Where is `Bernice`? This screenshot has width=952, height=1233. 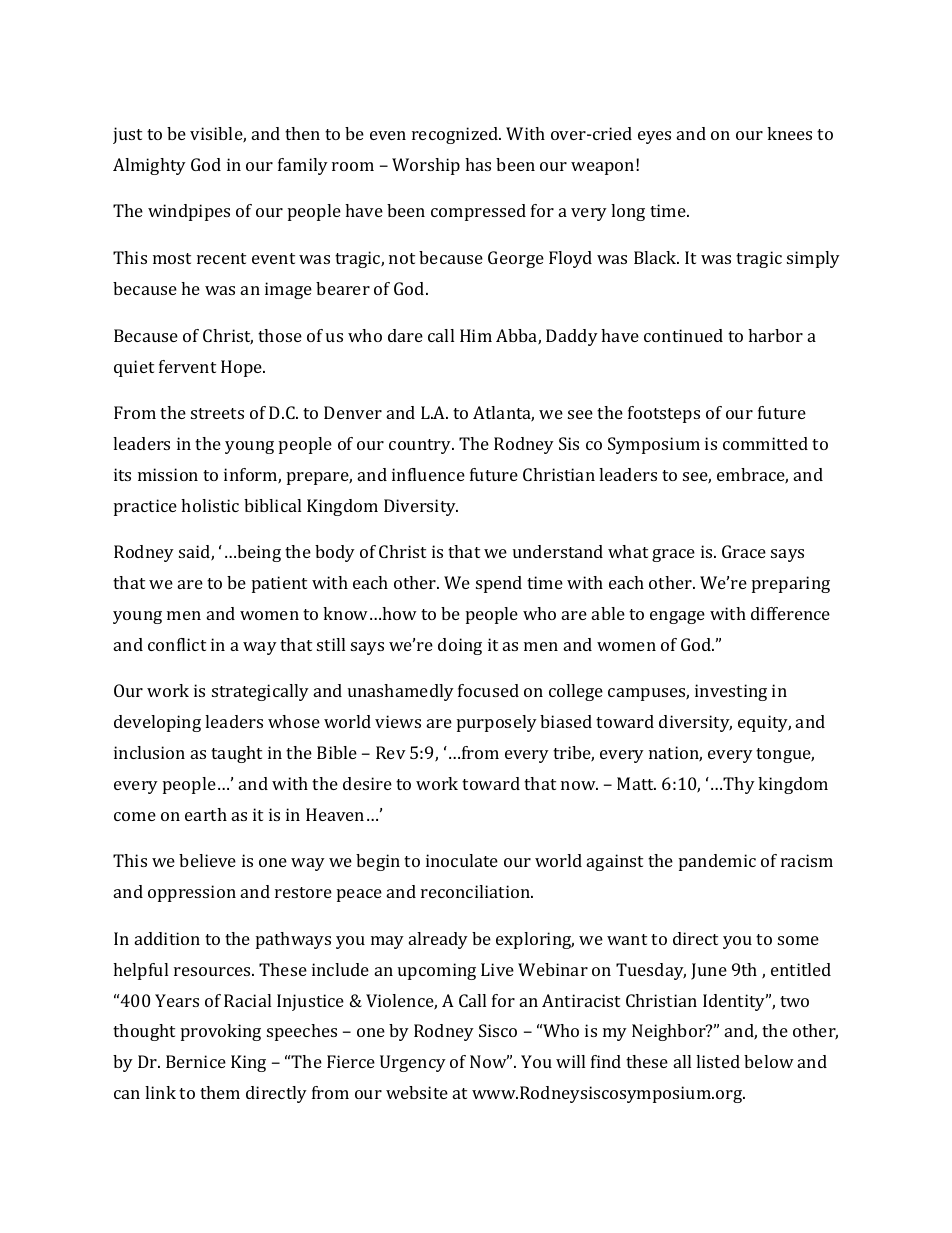
Bernice is located at coordinates (196, 1061).
